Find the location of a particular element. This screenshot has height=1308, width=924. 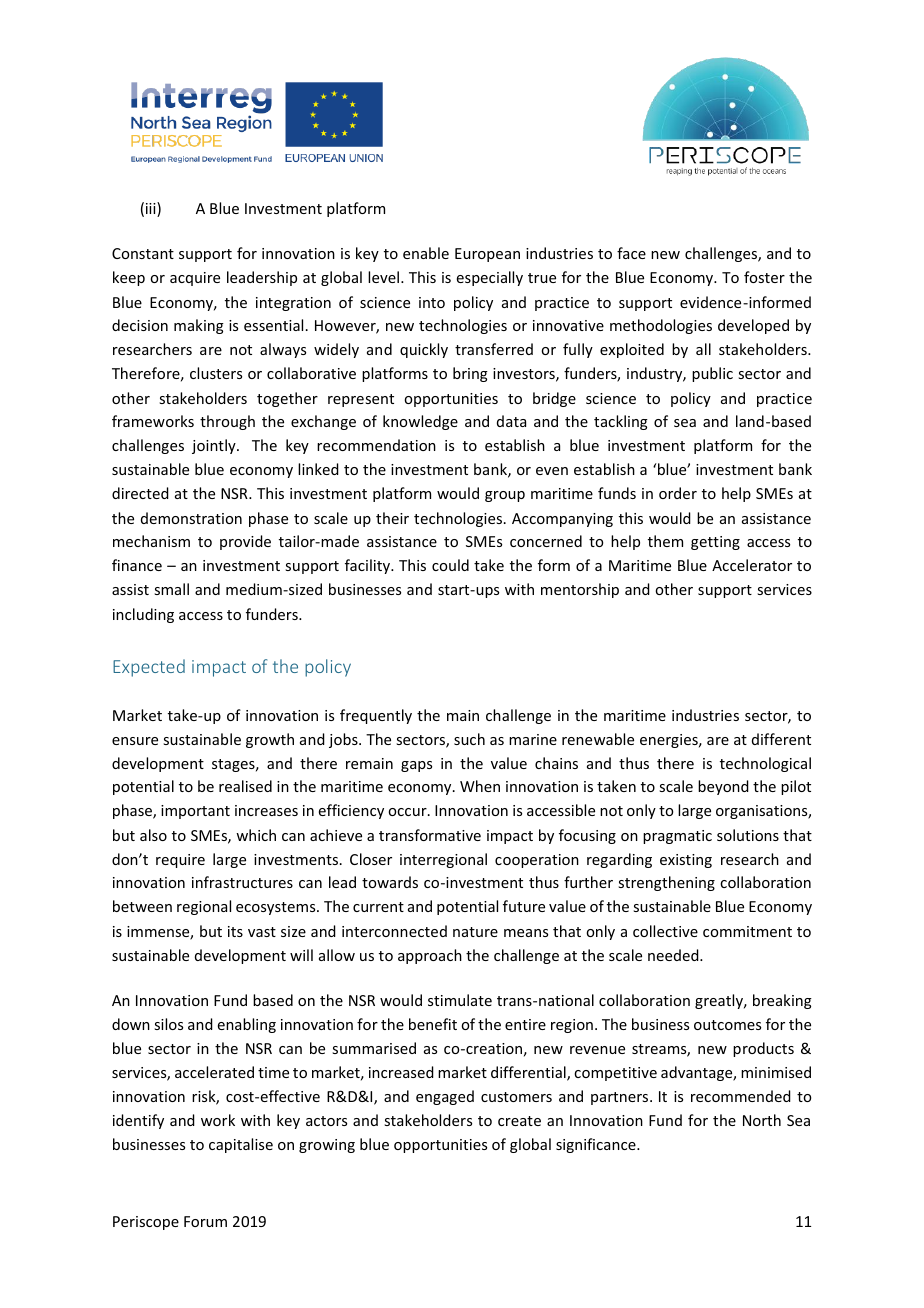

especially is located at coordinates (490, 278).
